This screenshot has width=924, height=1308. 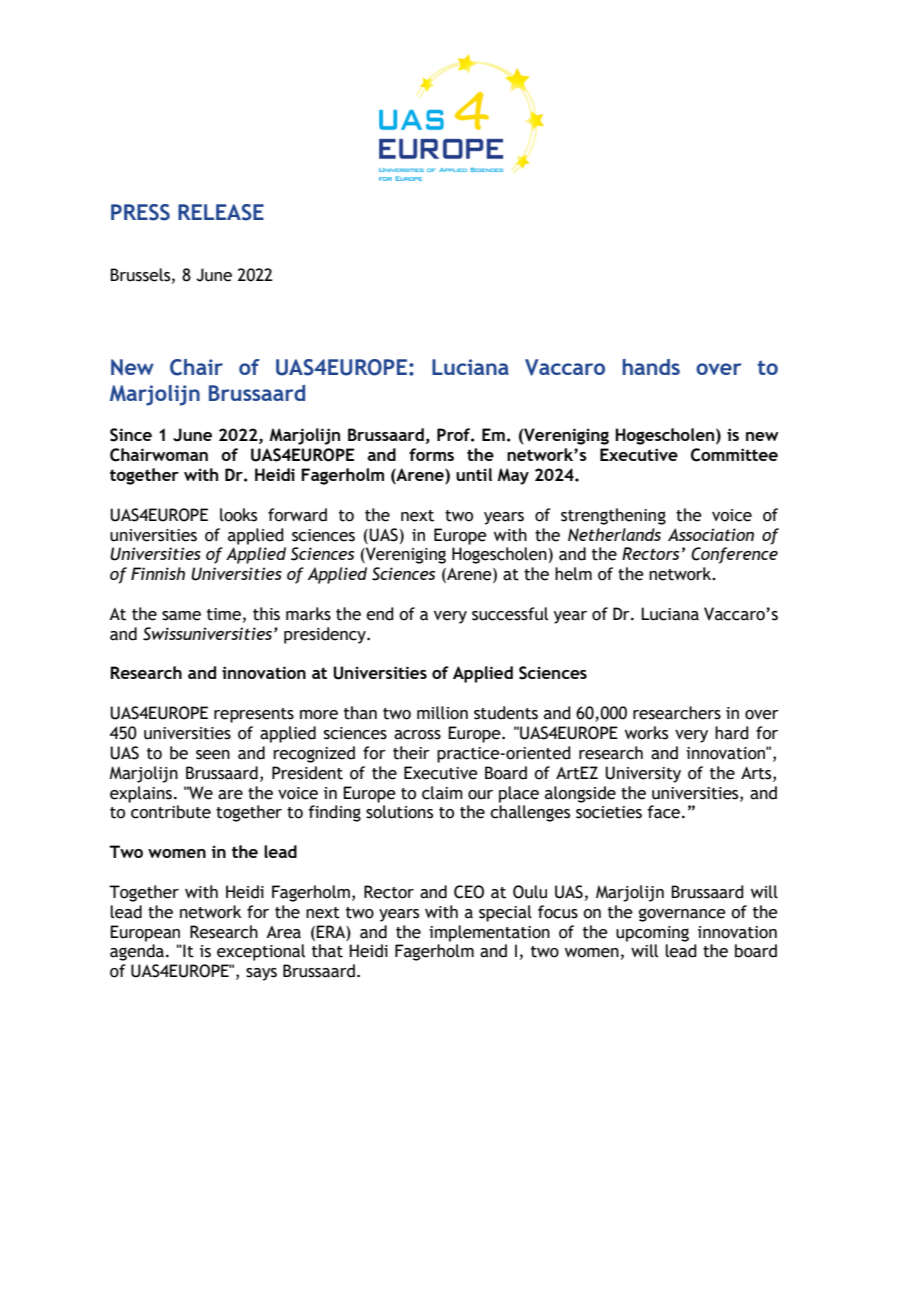 I want to click on time, so click(x=224, y=614).
